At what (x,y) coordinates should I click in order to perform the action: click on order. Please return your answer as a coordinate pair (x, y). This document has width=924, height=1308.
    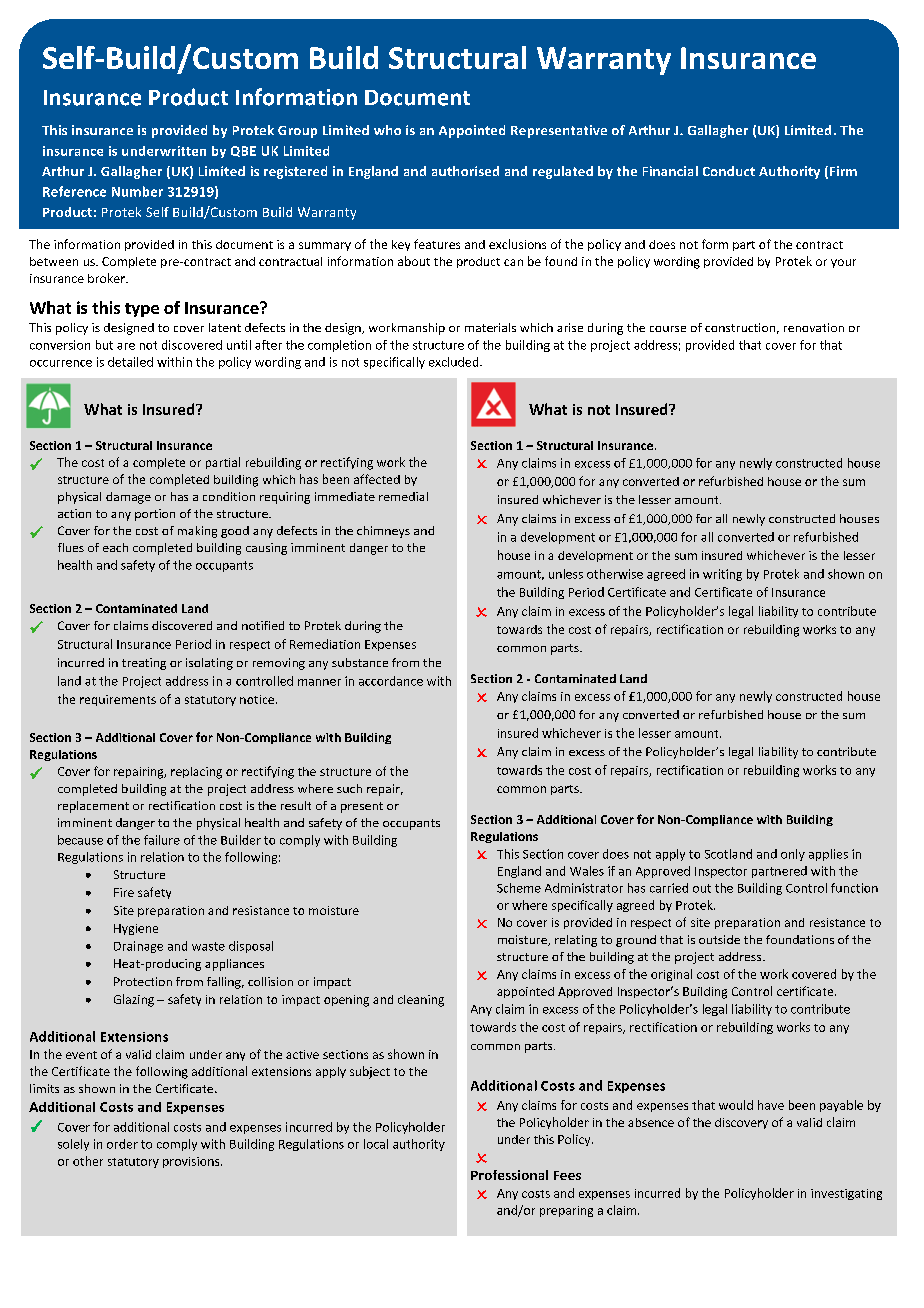
    Looking at the image, I should click on (122, 1144).
